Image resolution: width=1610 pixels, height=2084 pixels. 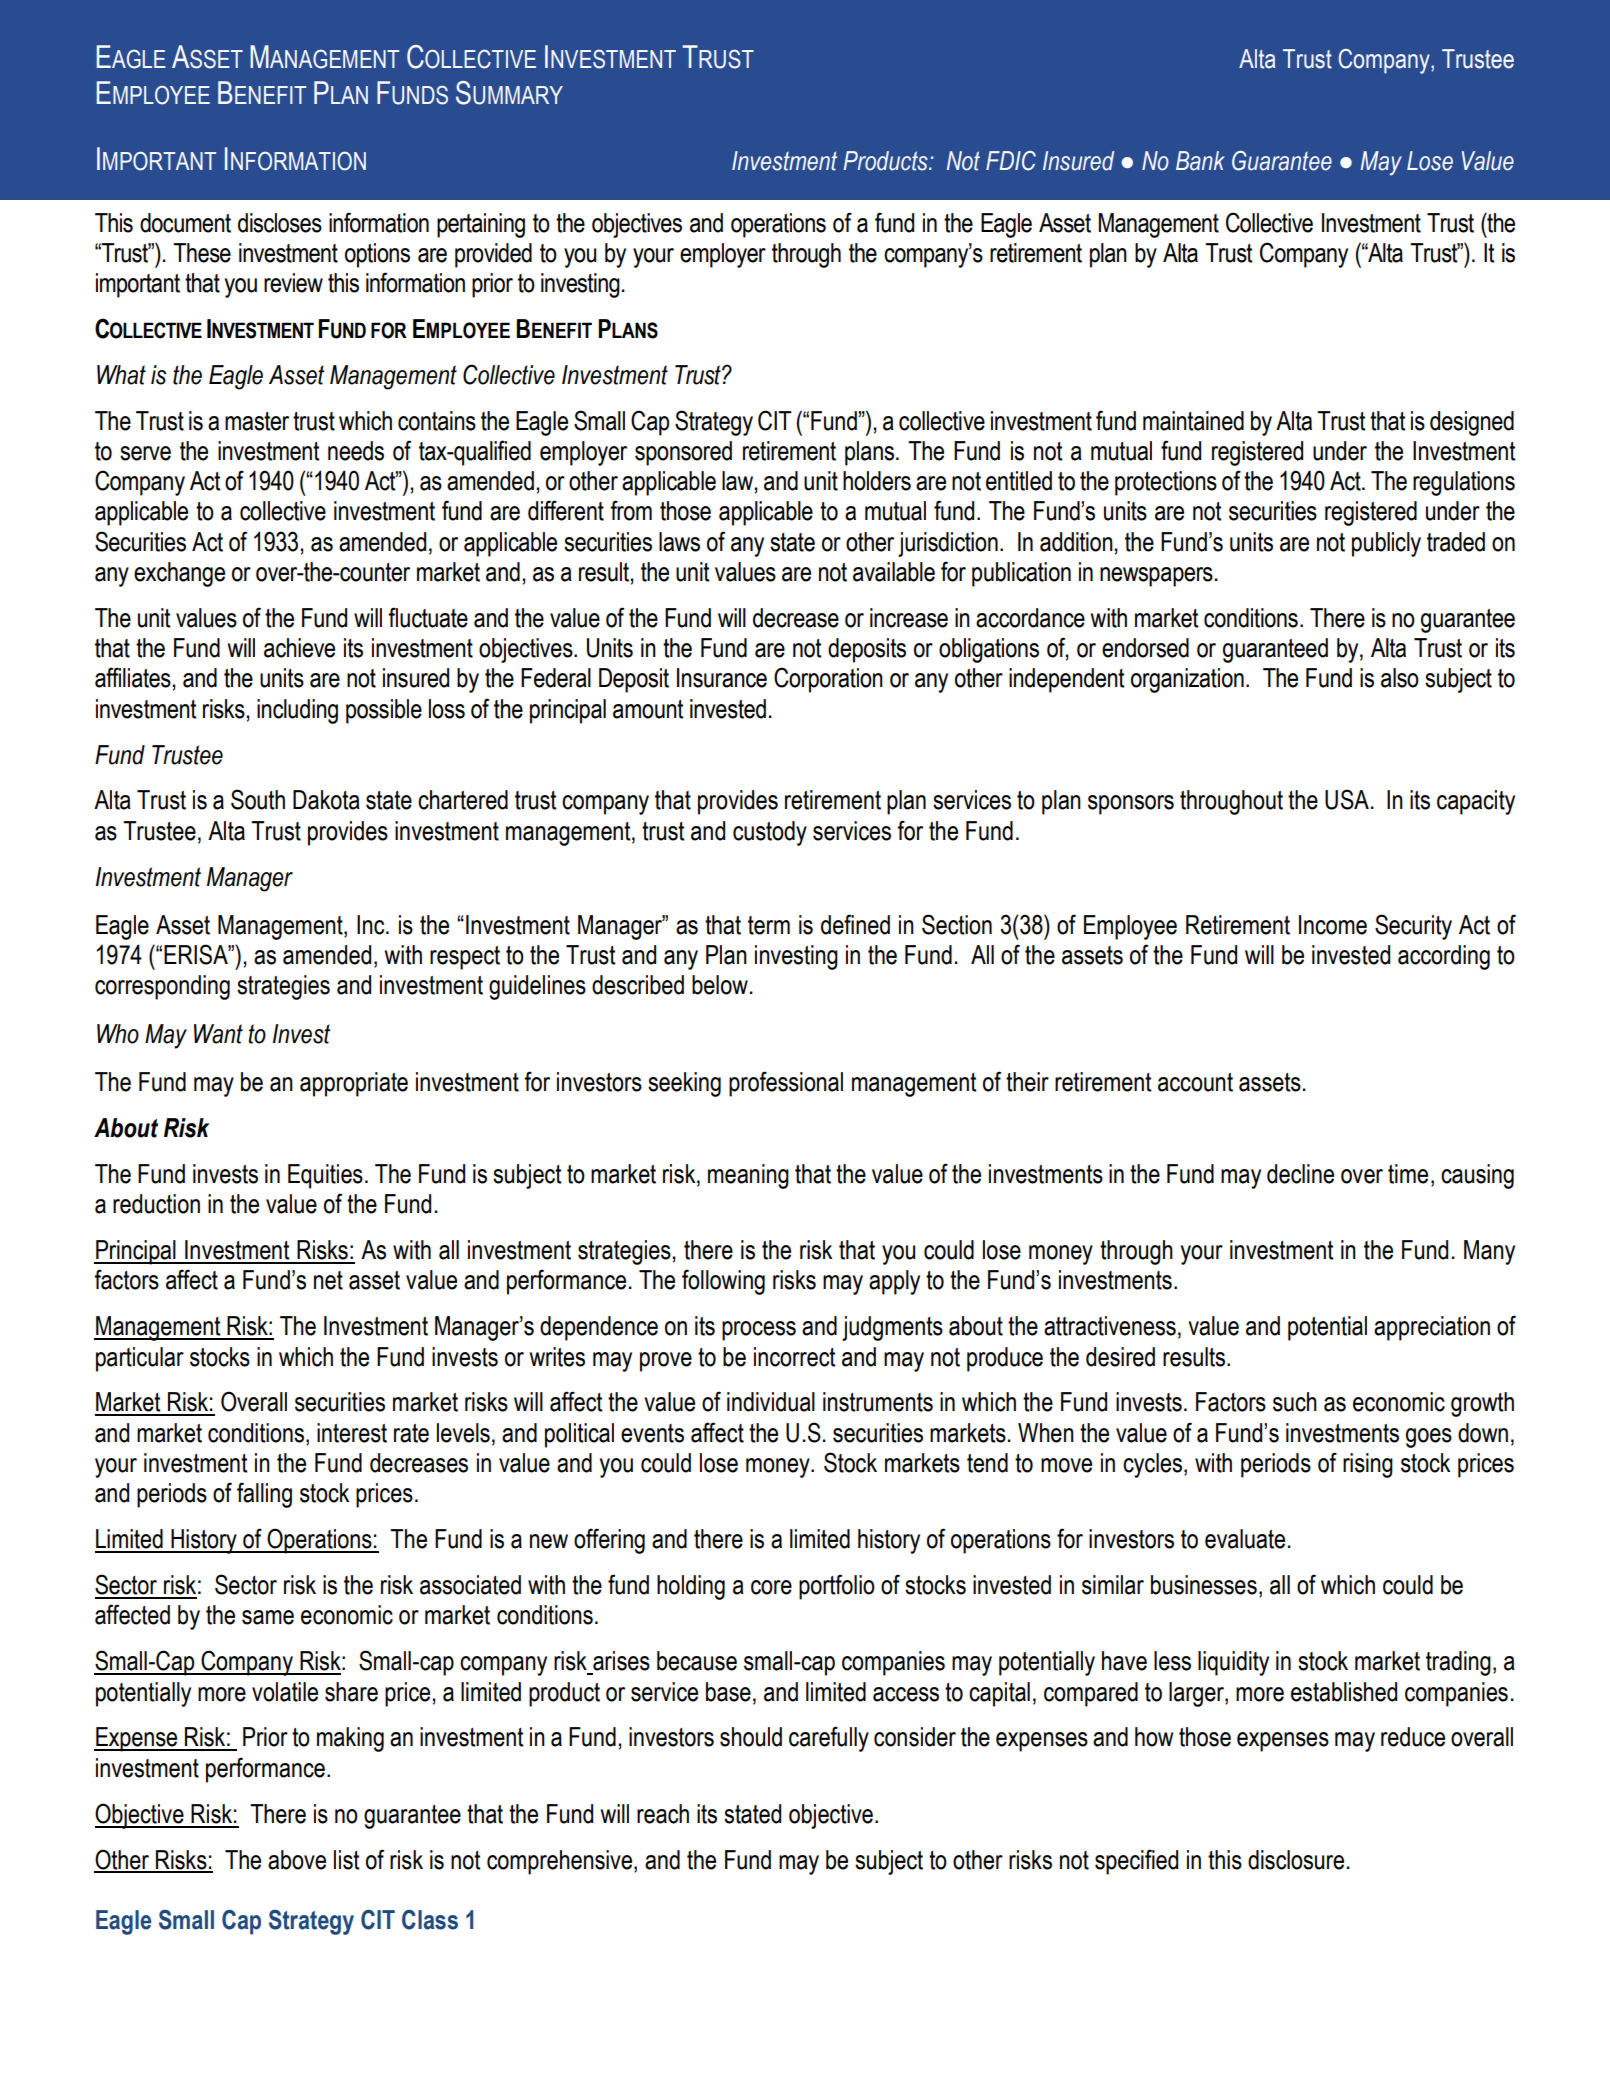 What do you see at coordinates (1432, 1328) in the page?
I see `appreciation` at bounding box center [1432, 1328].
